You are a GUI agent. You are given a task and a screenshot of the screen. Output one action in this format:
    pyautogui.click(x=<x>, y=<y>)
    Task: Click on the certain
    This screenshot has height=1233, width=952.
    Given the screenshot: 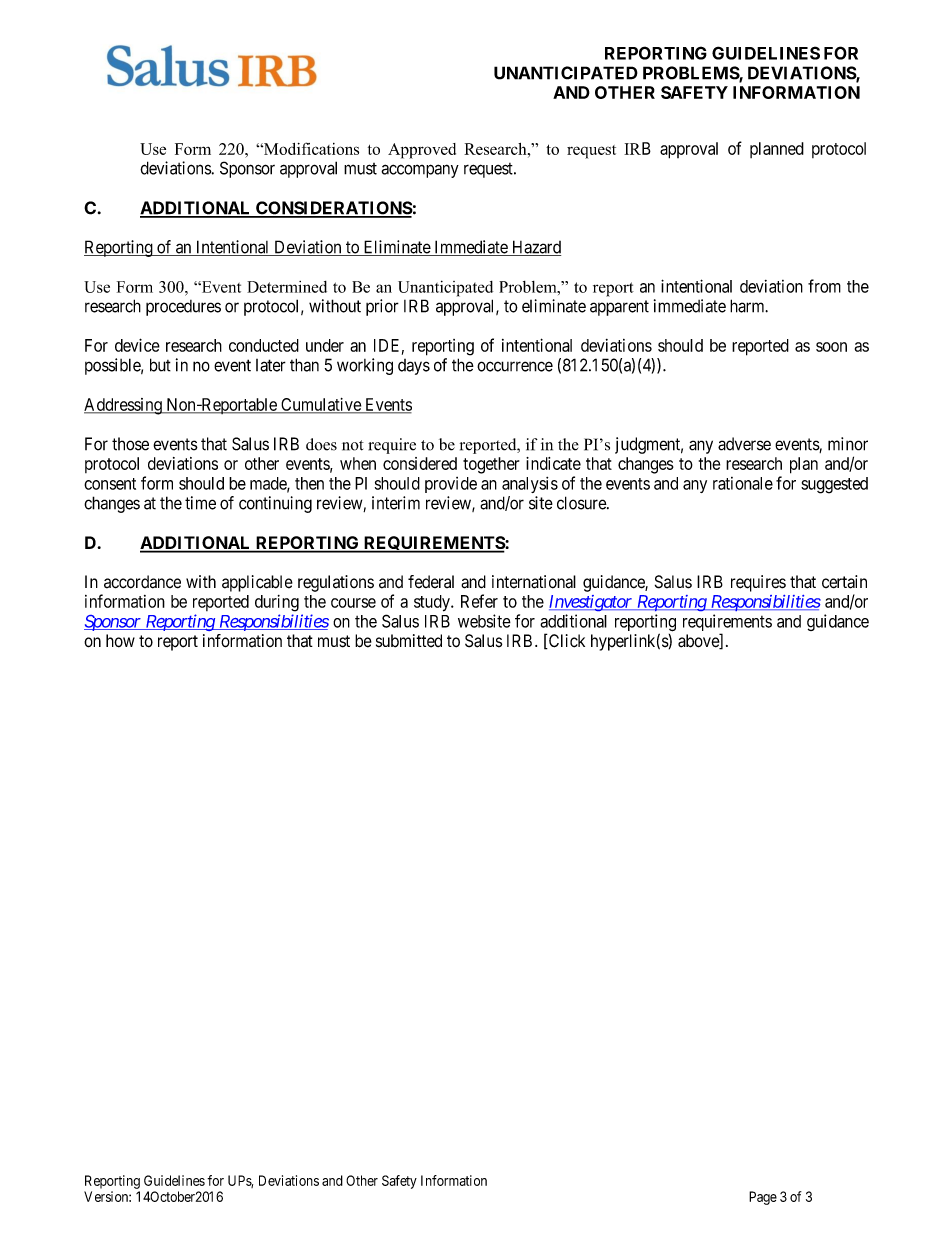 What is the action you would take?
    pyautogui.click(x=844, y=582)
